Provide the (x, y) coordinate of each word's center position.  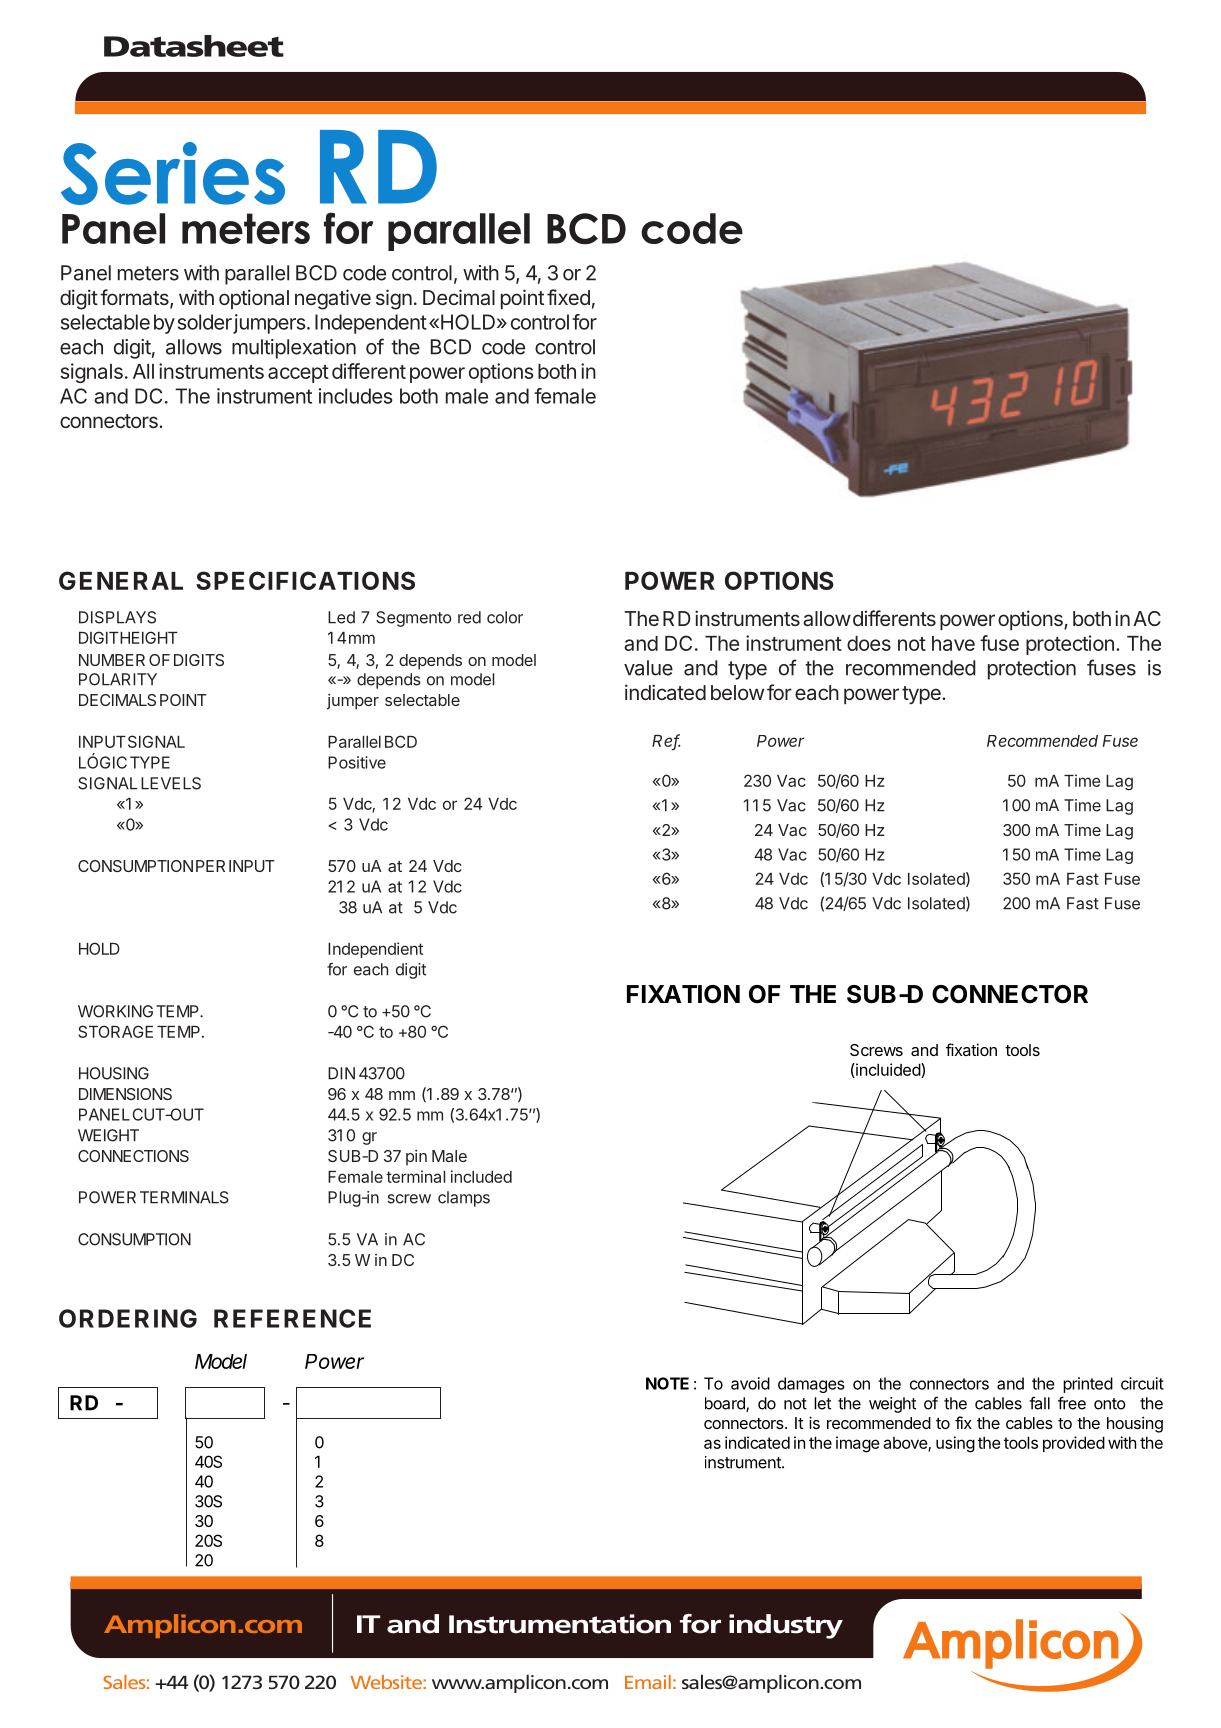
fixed (568, 297)
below (737, 692)
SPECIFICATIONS (305, 580)
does (869, 643)
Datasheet (194, 46)
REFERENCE (292, 1318)
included (481, 1176)
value (648, 668)
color (505, 617)
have (953, 643)
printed (1088, 1385)
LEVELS (171, 783)
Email (648, 1682)
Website (387, 1682)
